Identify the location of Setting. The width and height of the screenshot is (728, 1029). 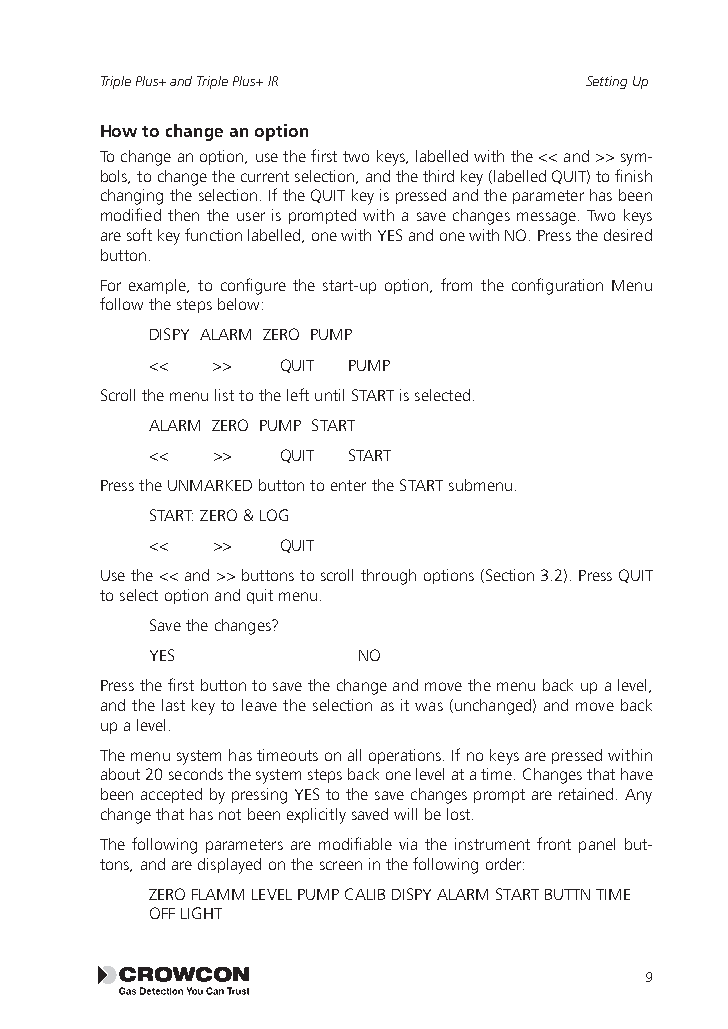
(606, 82).
